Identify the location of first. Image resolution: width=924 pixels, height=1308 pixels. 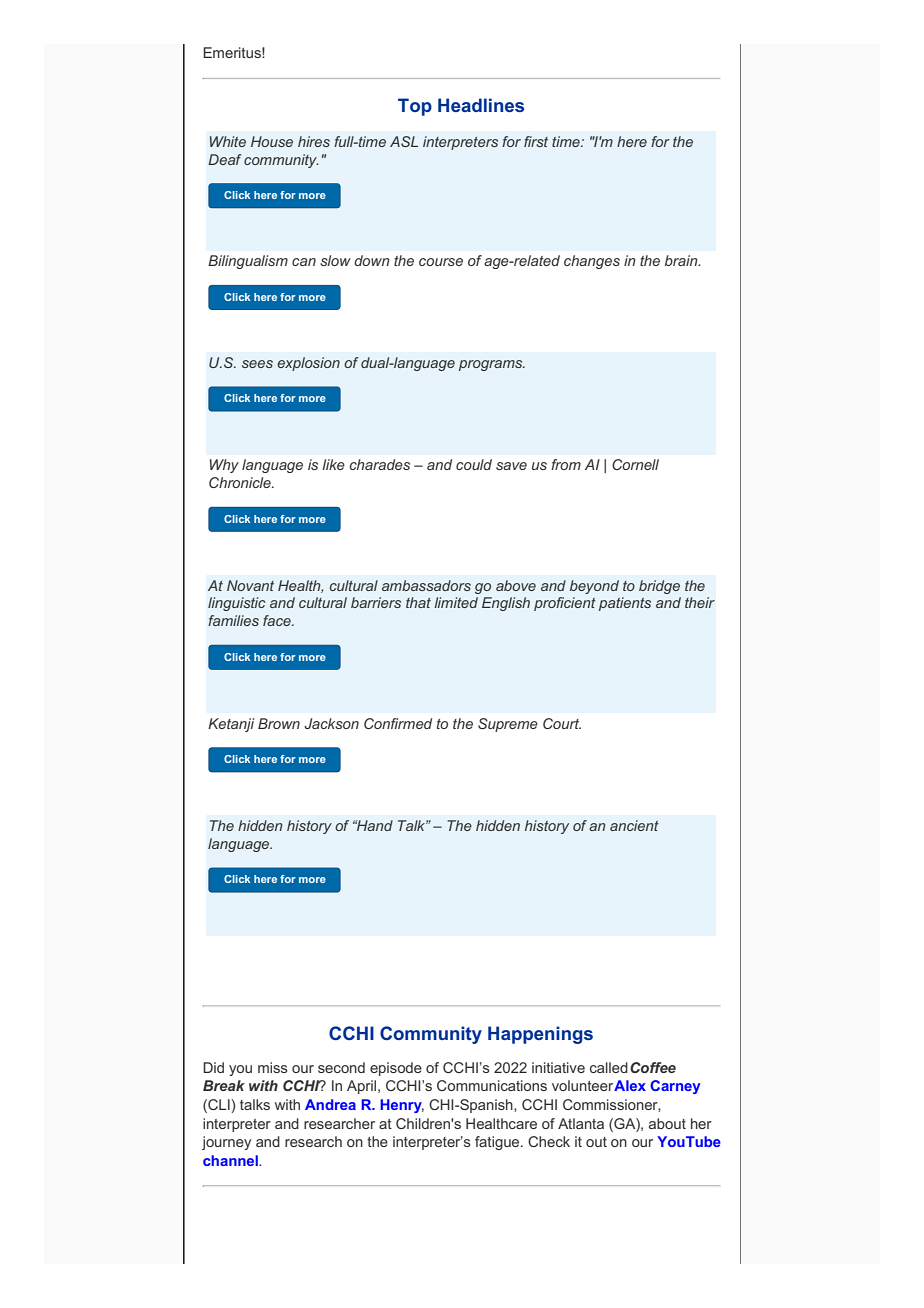
(536, 141).
